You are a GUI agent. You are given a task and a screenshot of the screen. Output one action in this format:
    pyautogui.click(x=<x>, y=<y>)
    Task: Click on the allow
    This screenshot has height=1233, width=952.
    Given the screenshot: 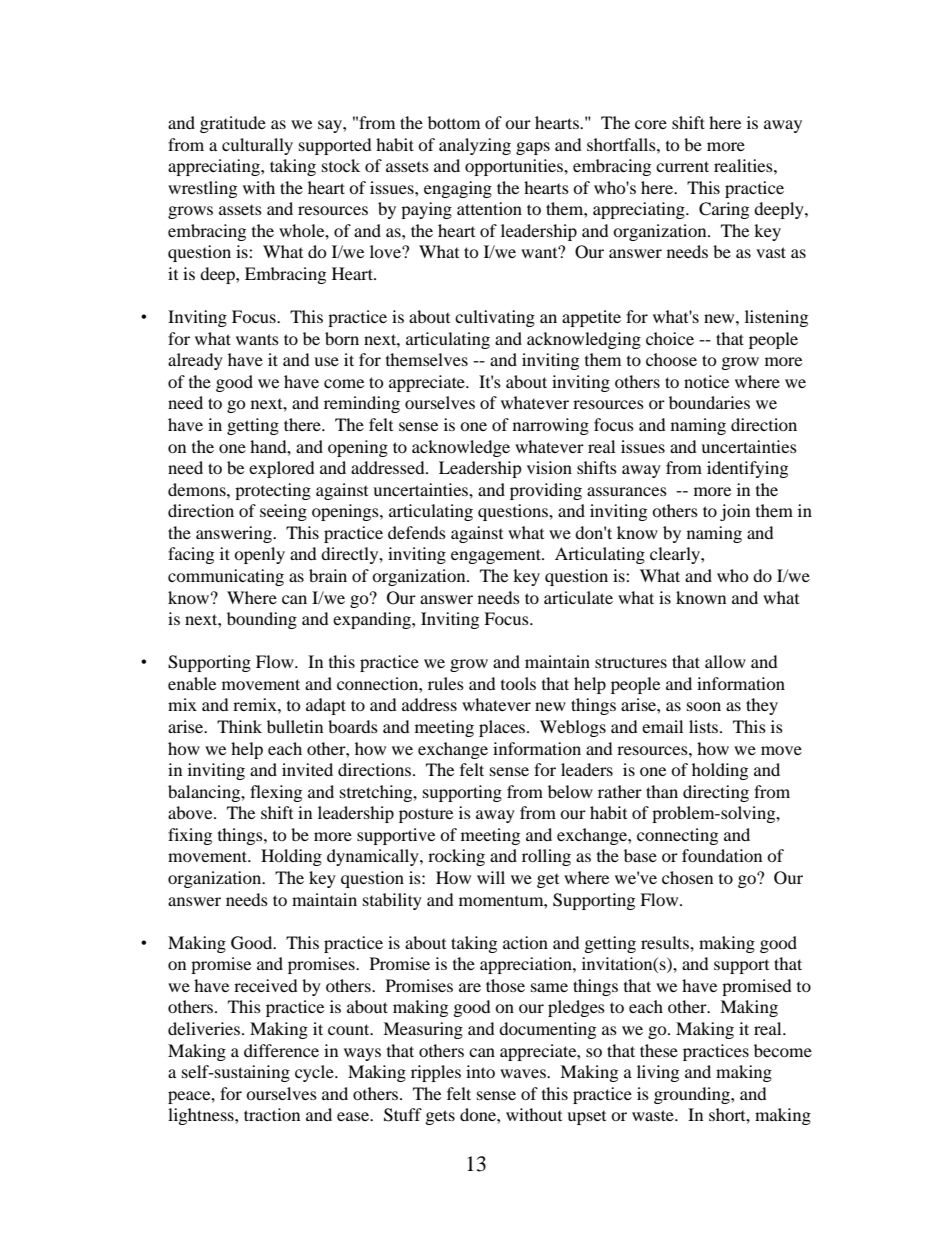 What is the action you would take?
    pyautogui.click(x=725, y=661)
